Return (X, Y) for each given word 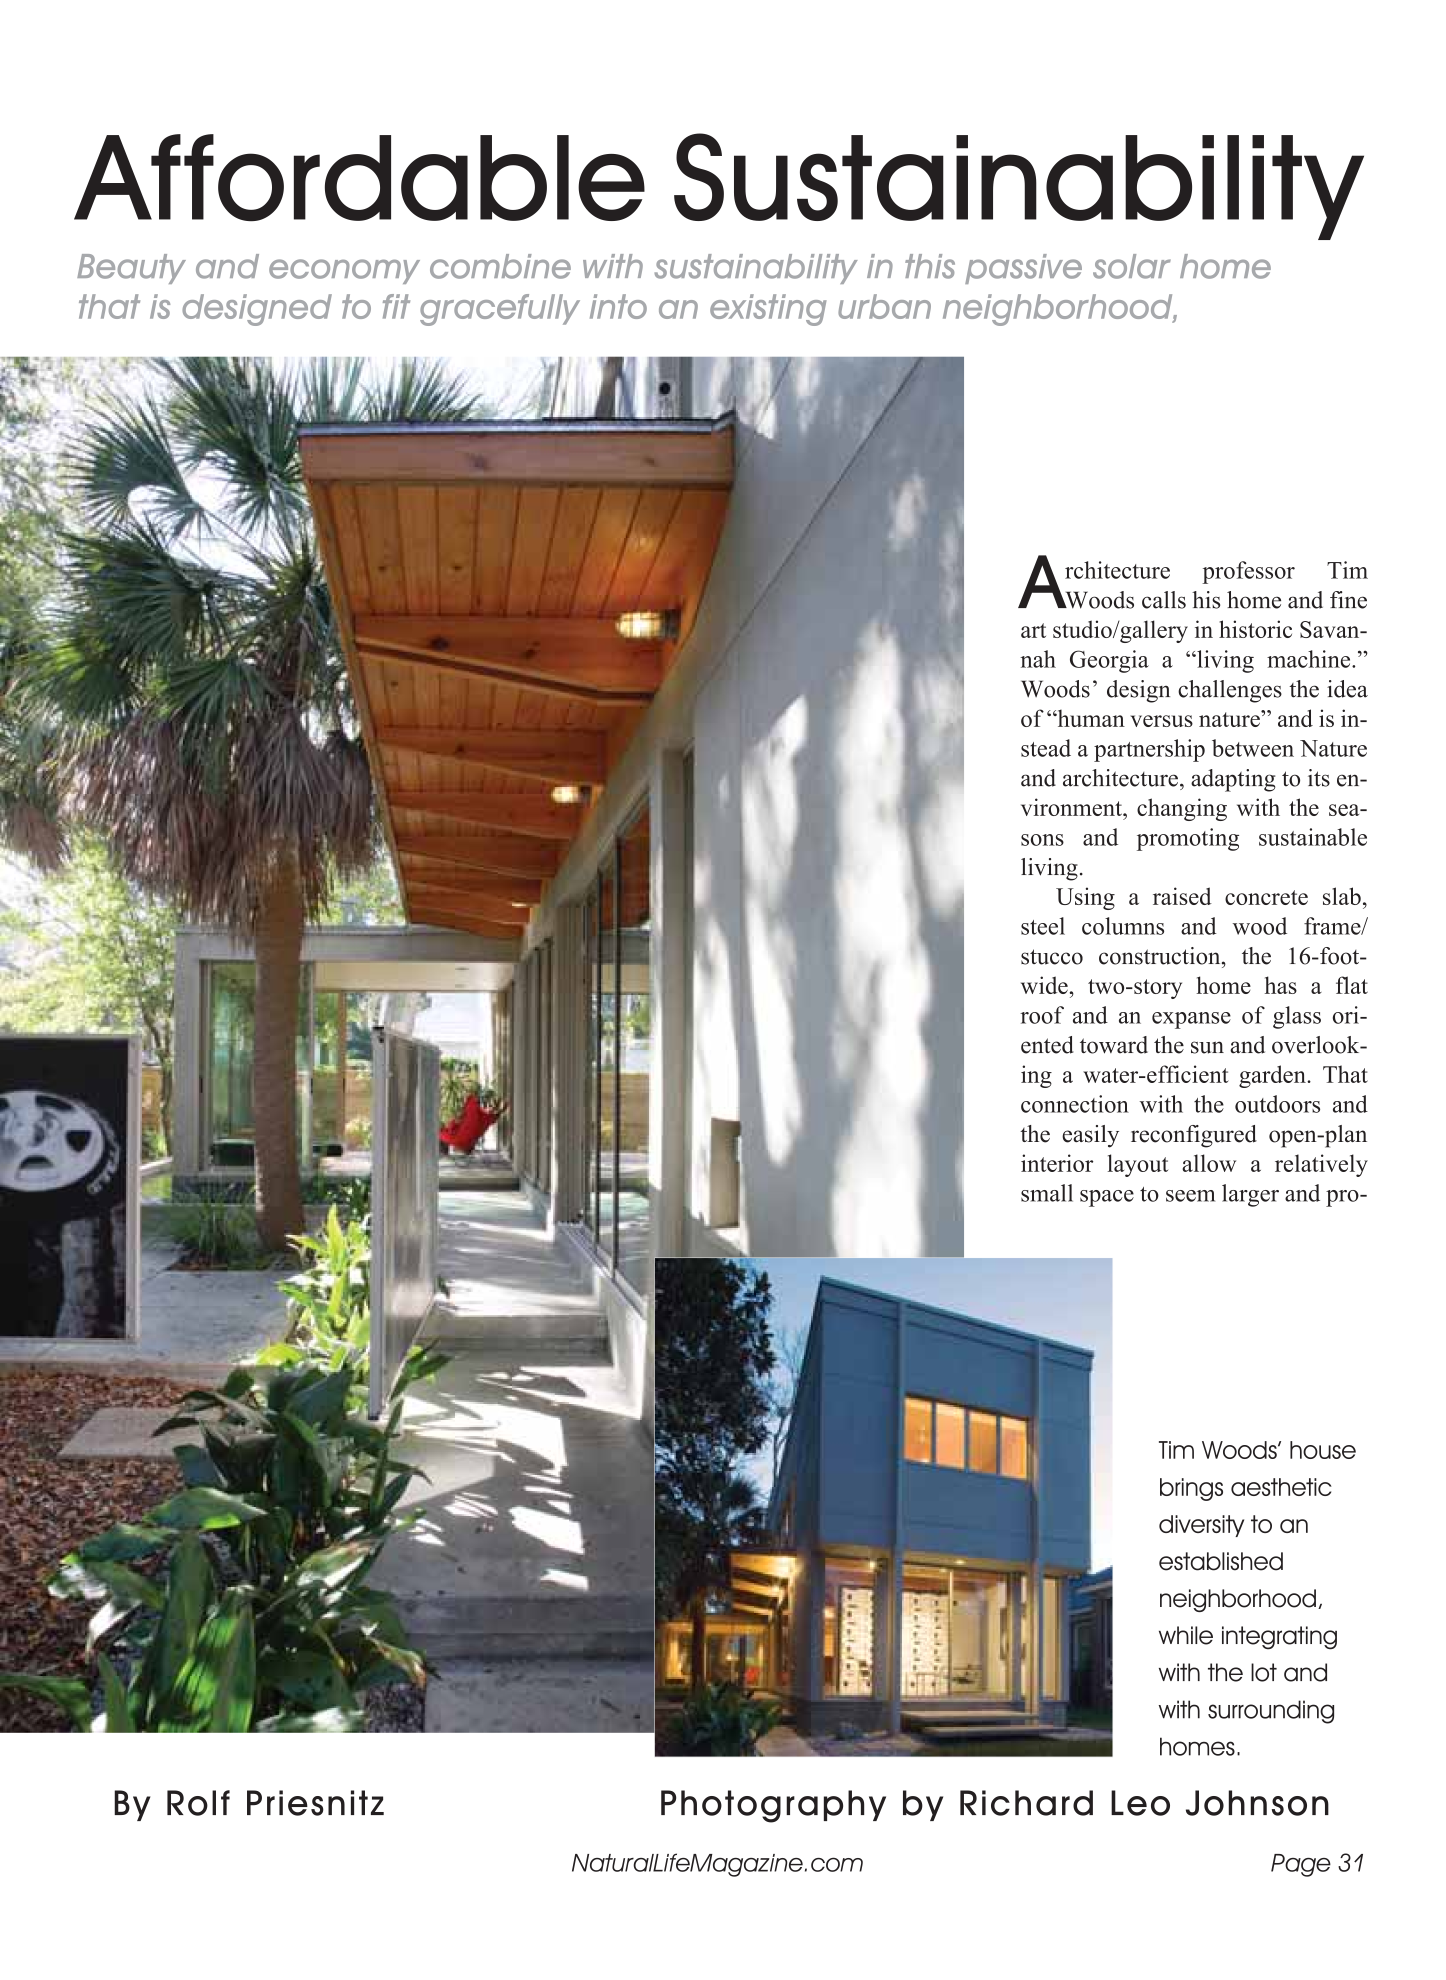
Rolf (198, 1803)
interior (1057, 1163)
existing (768, 310)
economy (344, 271)
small (1047, 1193)
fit (396, 306)
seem (1190, 1196)
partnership (1149, 750)
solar (1132, 266)
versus (1161, 721)
